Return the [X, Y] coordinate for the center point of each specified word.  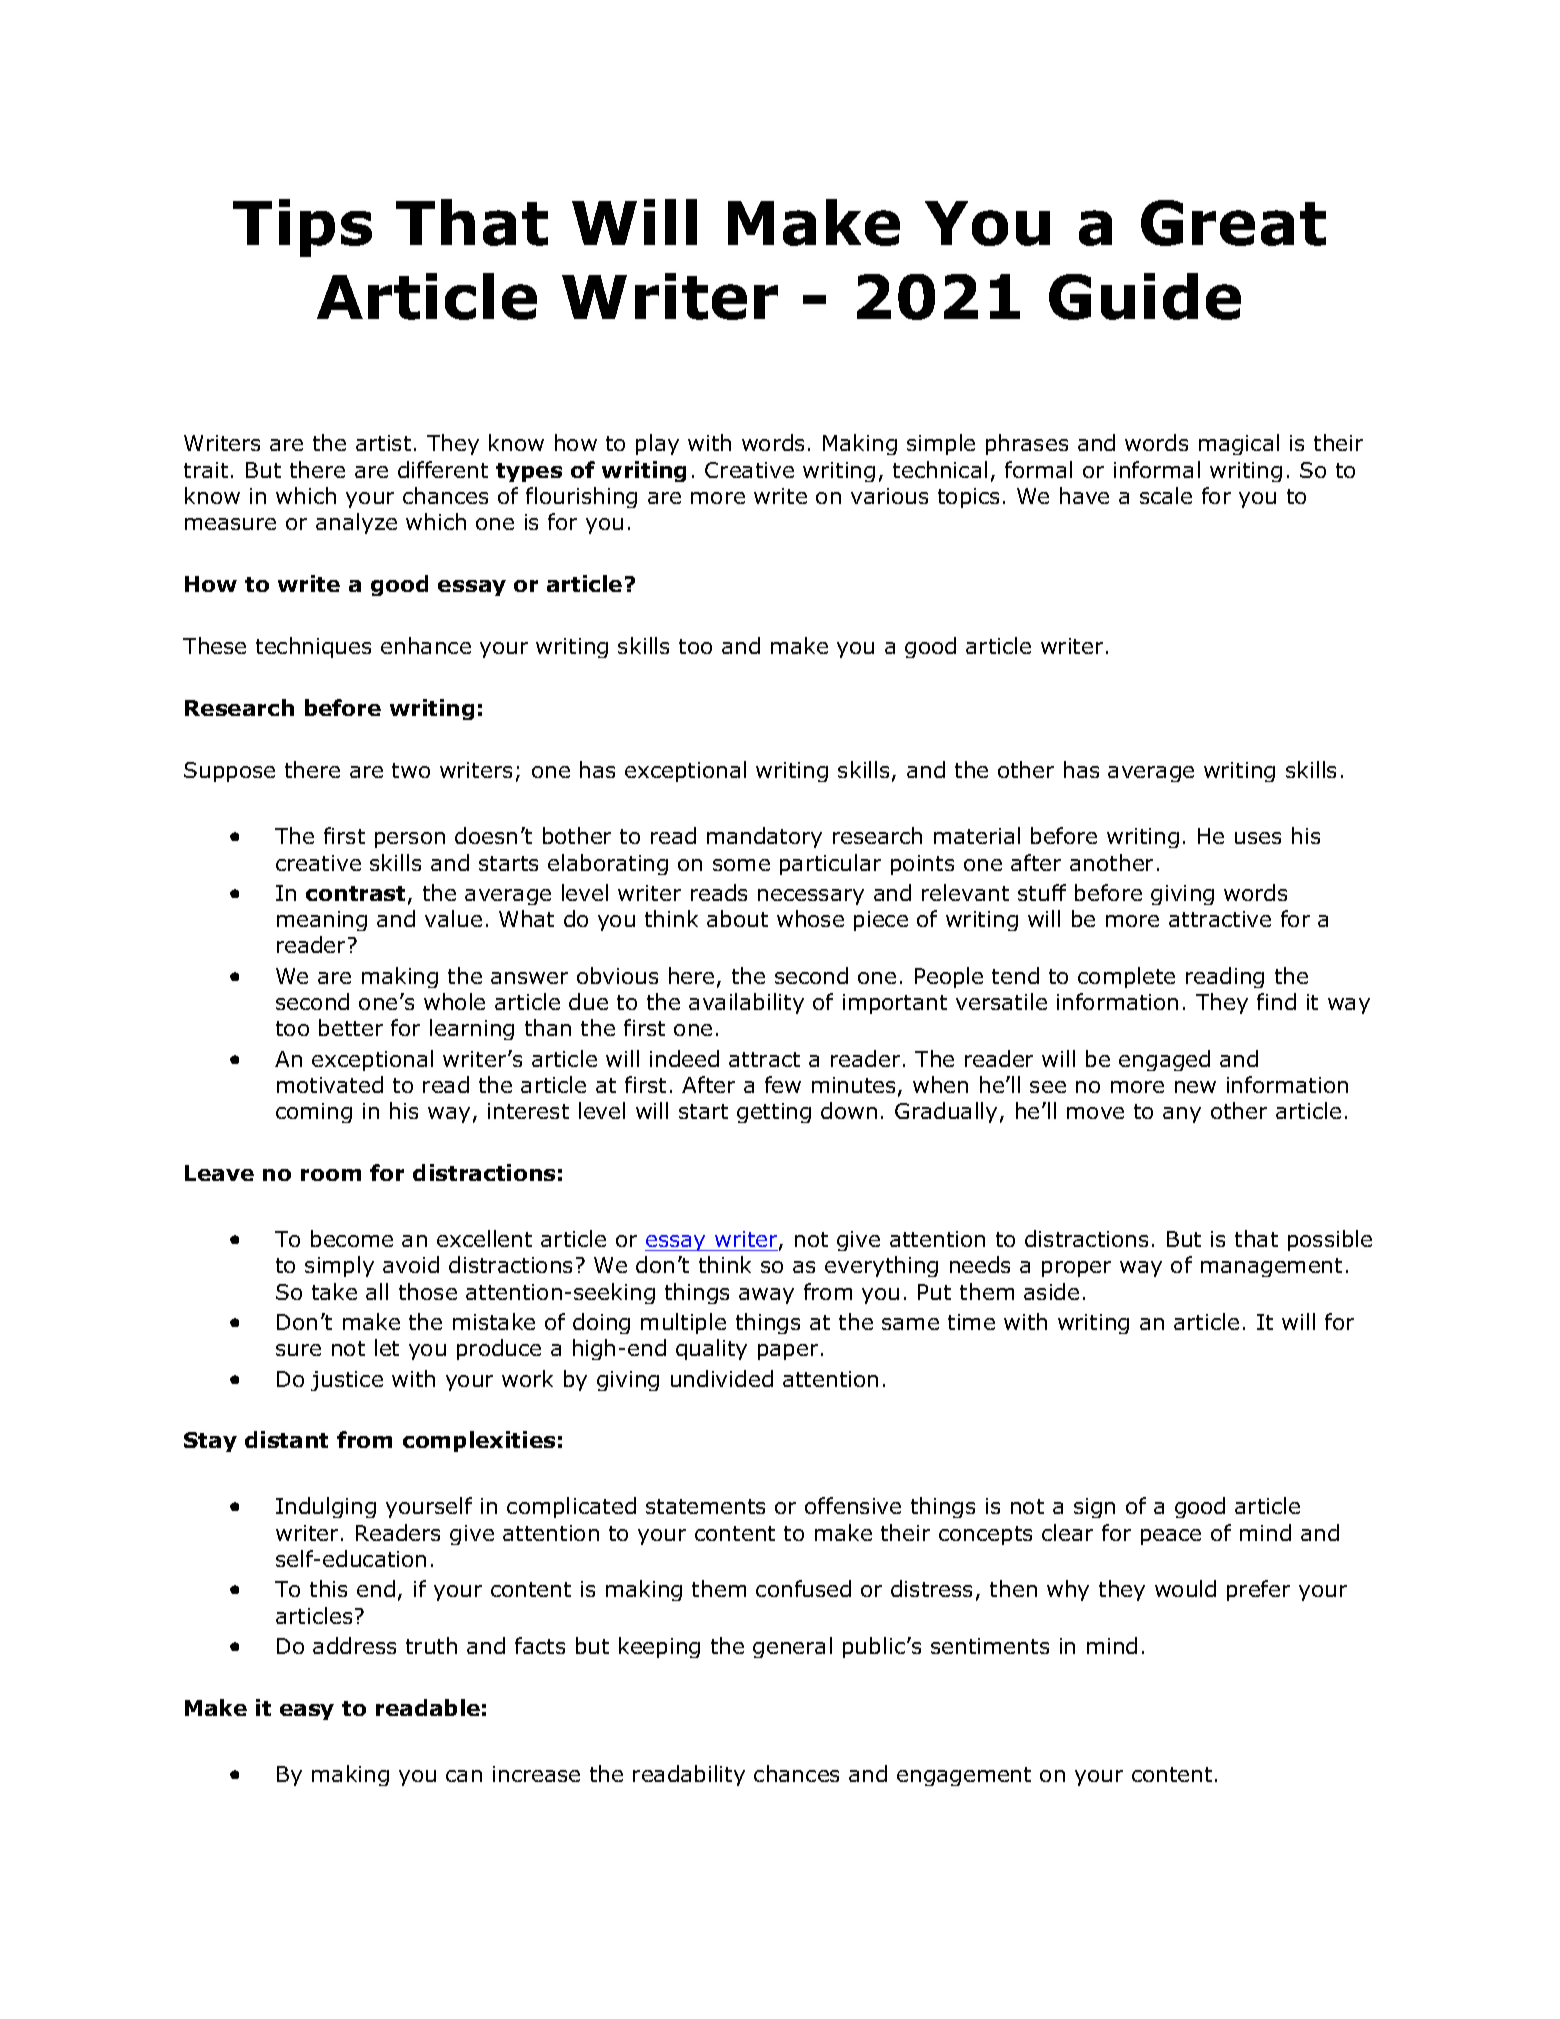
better [351, 1027]
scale [1166, 495]
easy [307, 1712]
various [889, 496]
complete [1126, 977]
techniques [313, 647]
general [792, 1647]
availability [746, 1003]
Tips [302, 228]
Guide [1145, 296]
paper [788, 1352]
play [657, 444]
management [1271, 1267]
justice [347, 1381]
